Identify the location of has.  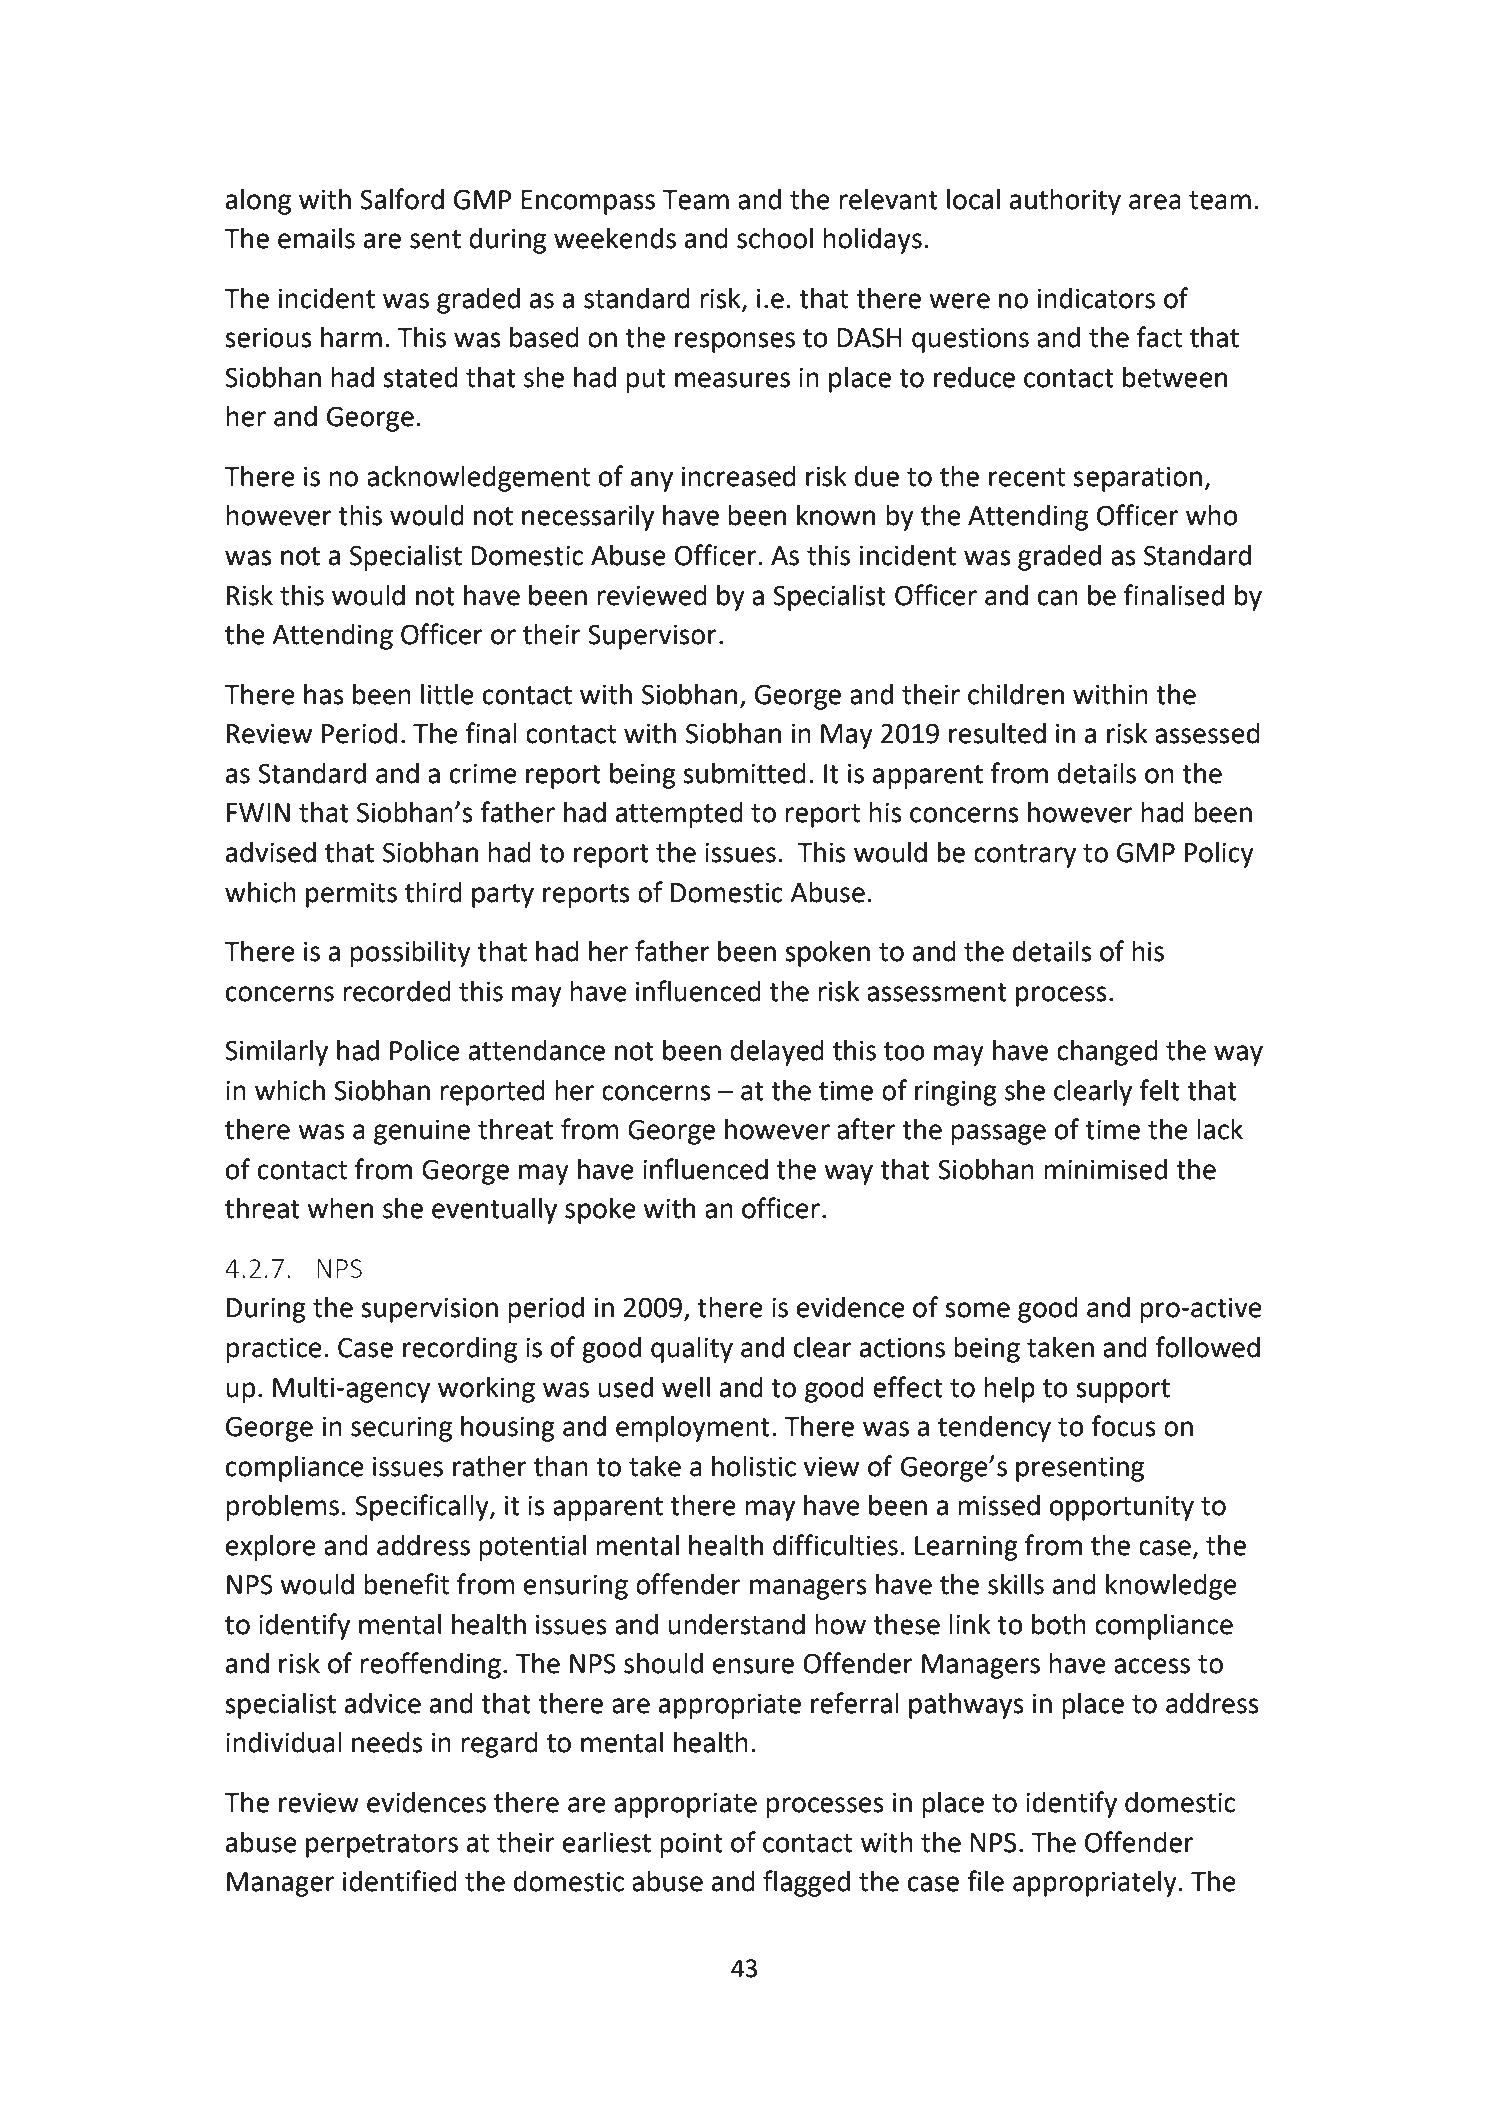
(324, 694).
